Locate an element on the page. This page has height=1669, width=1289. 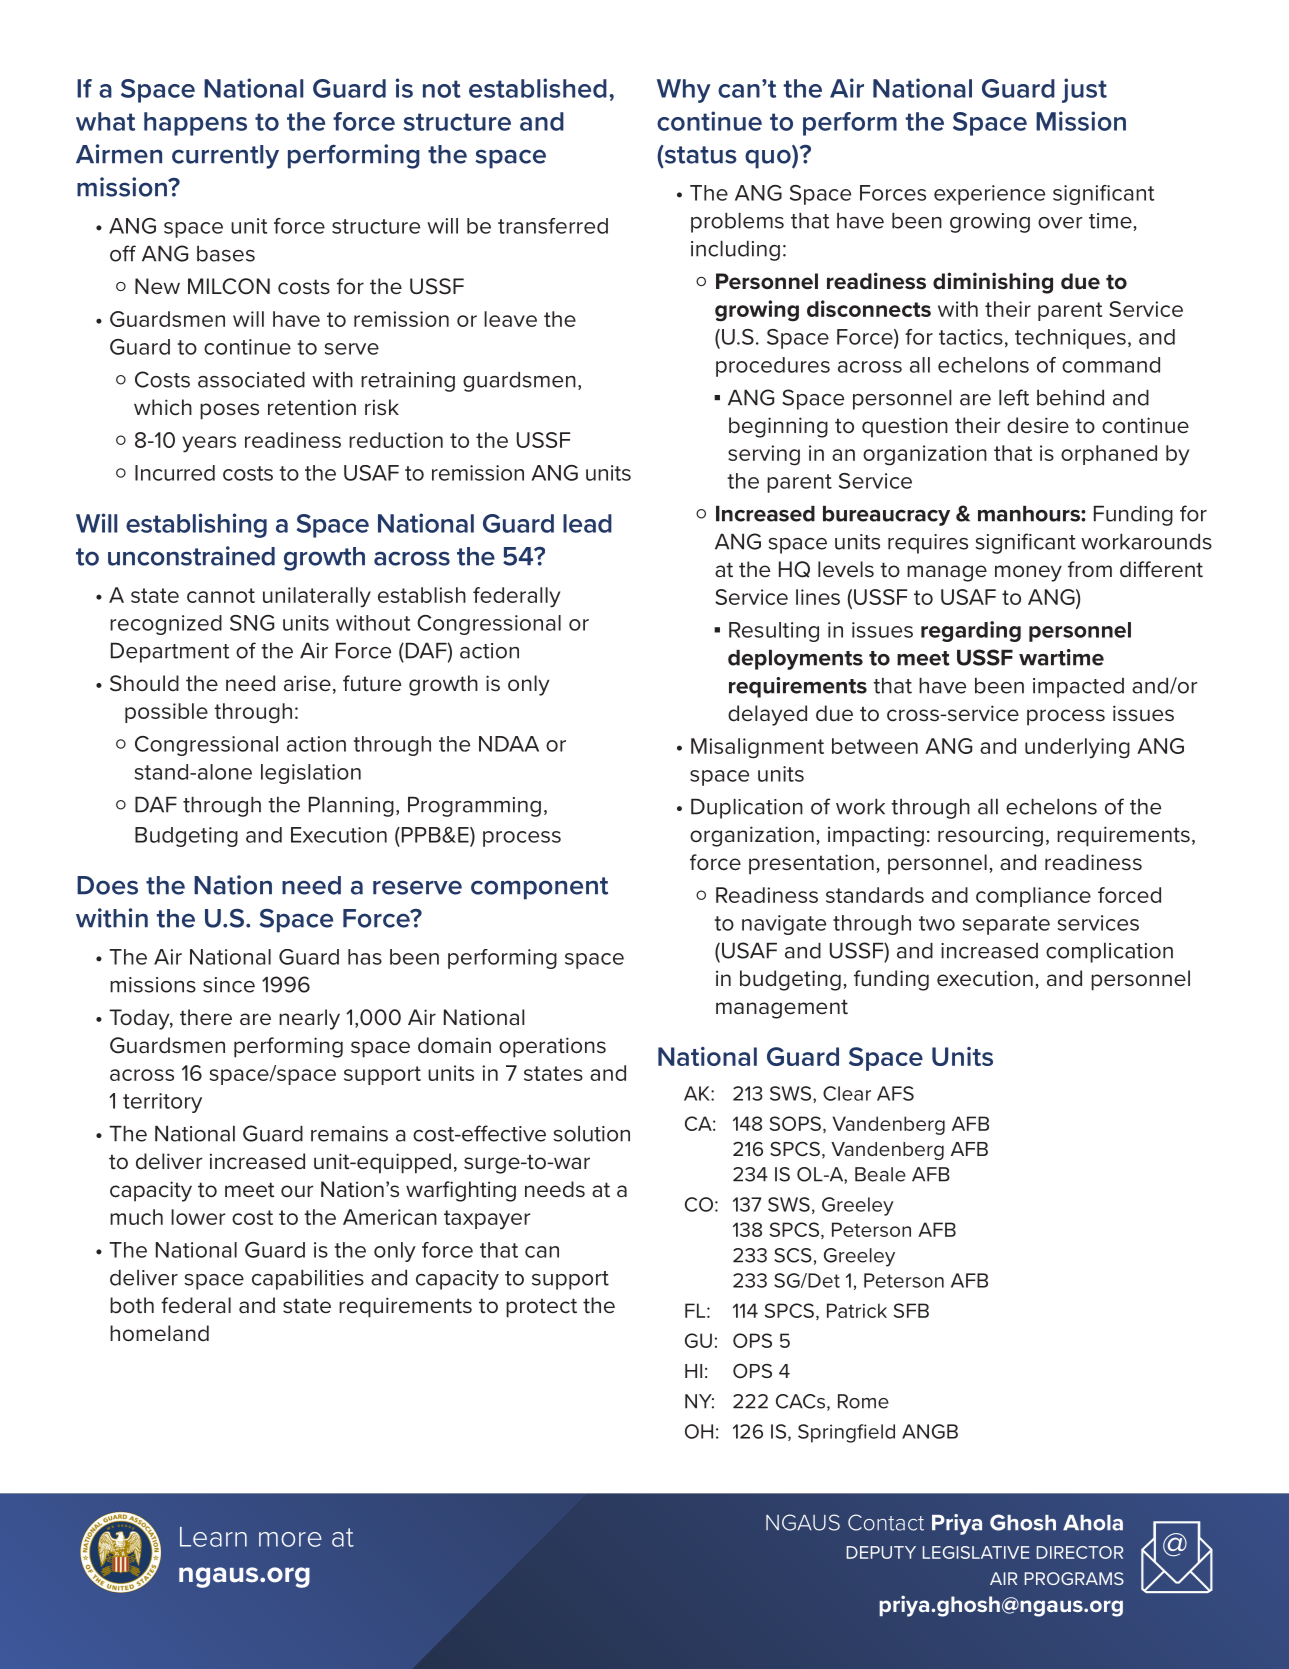
DIRECTOR is located at coordinates (1080, 1552).
